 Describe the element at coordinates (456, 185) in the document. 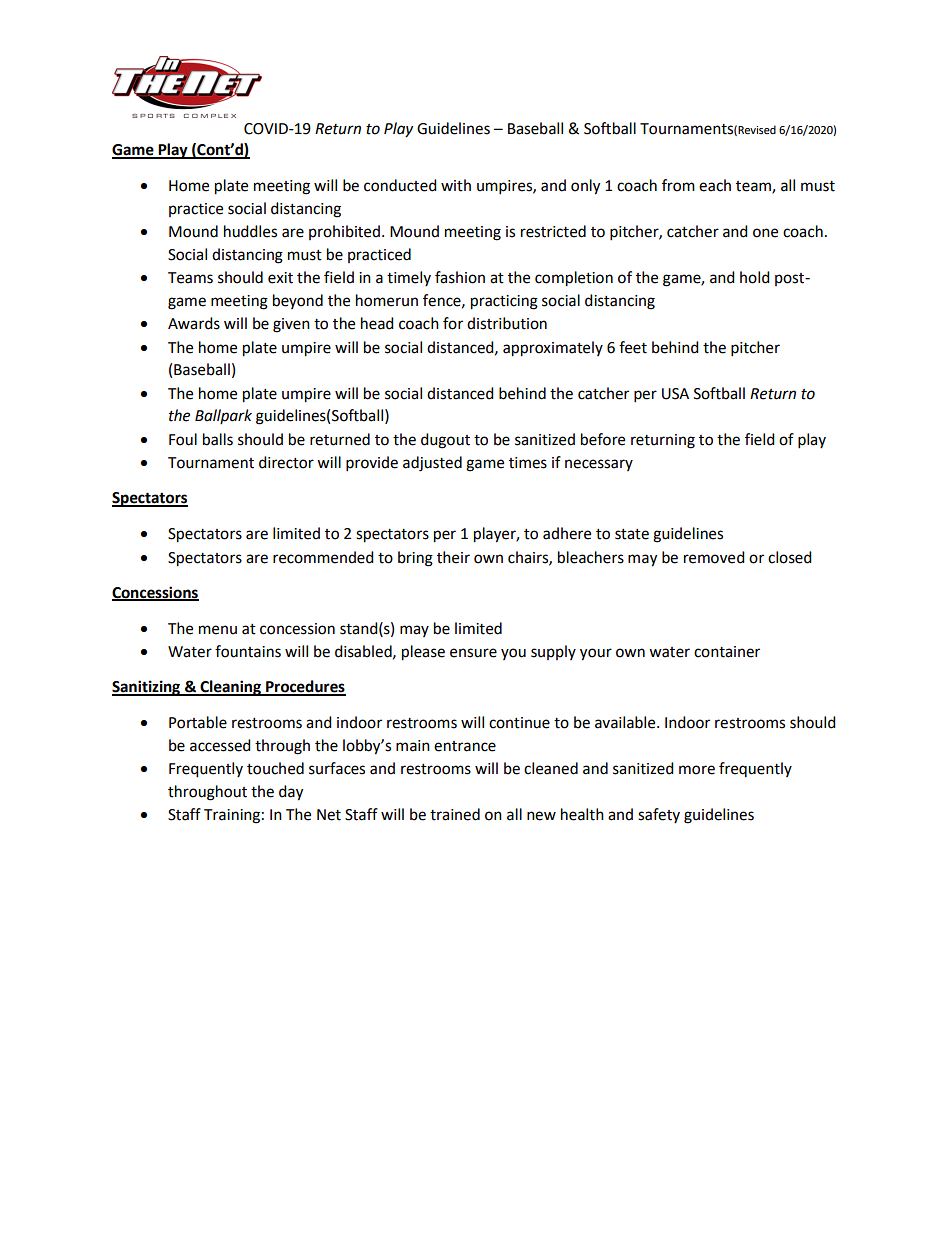

I see `with` at that location.
